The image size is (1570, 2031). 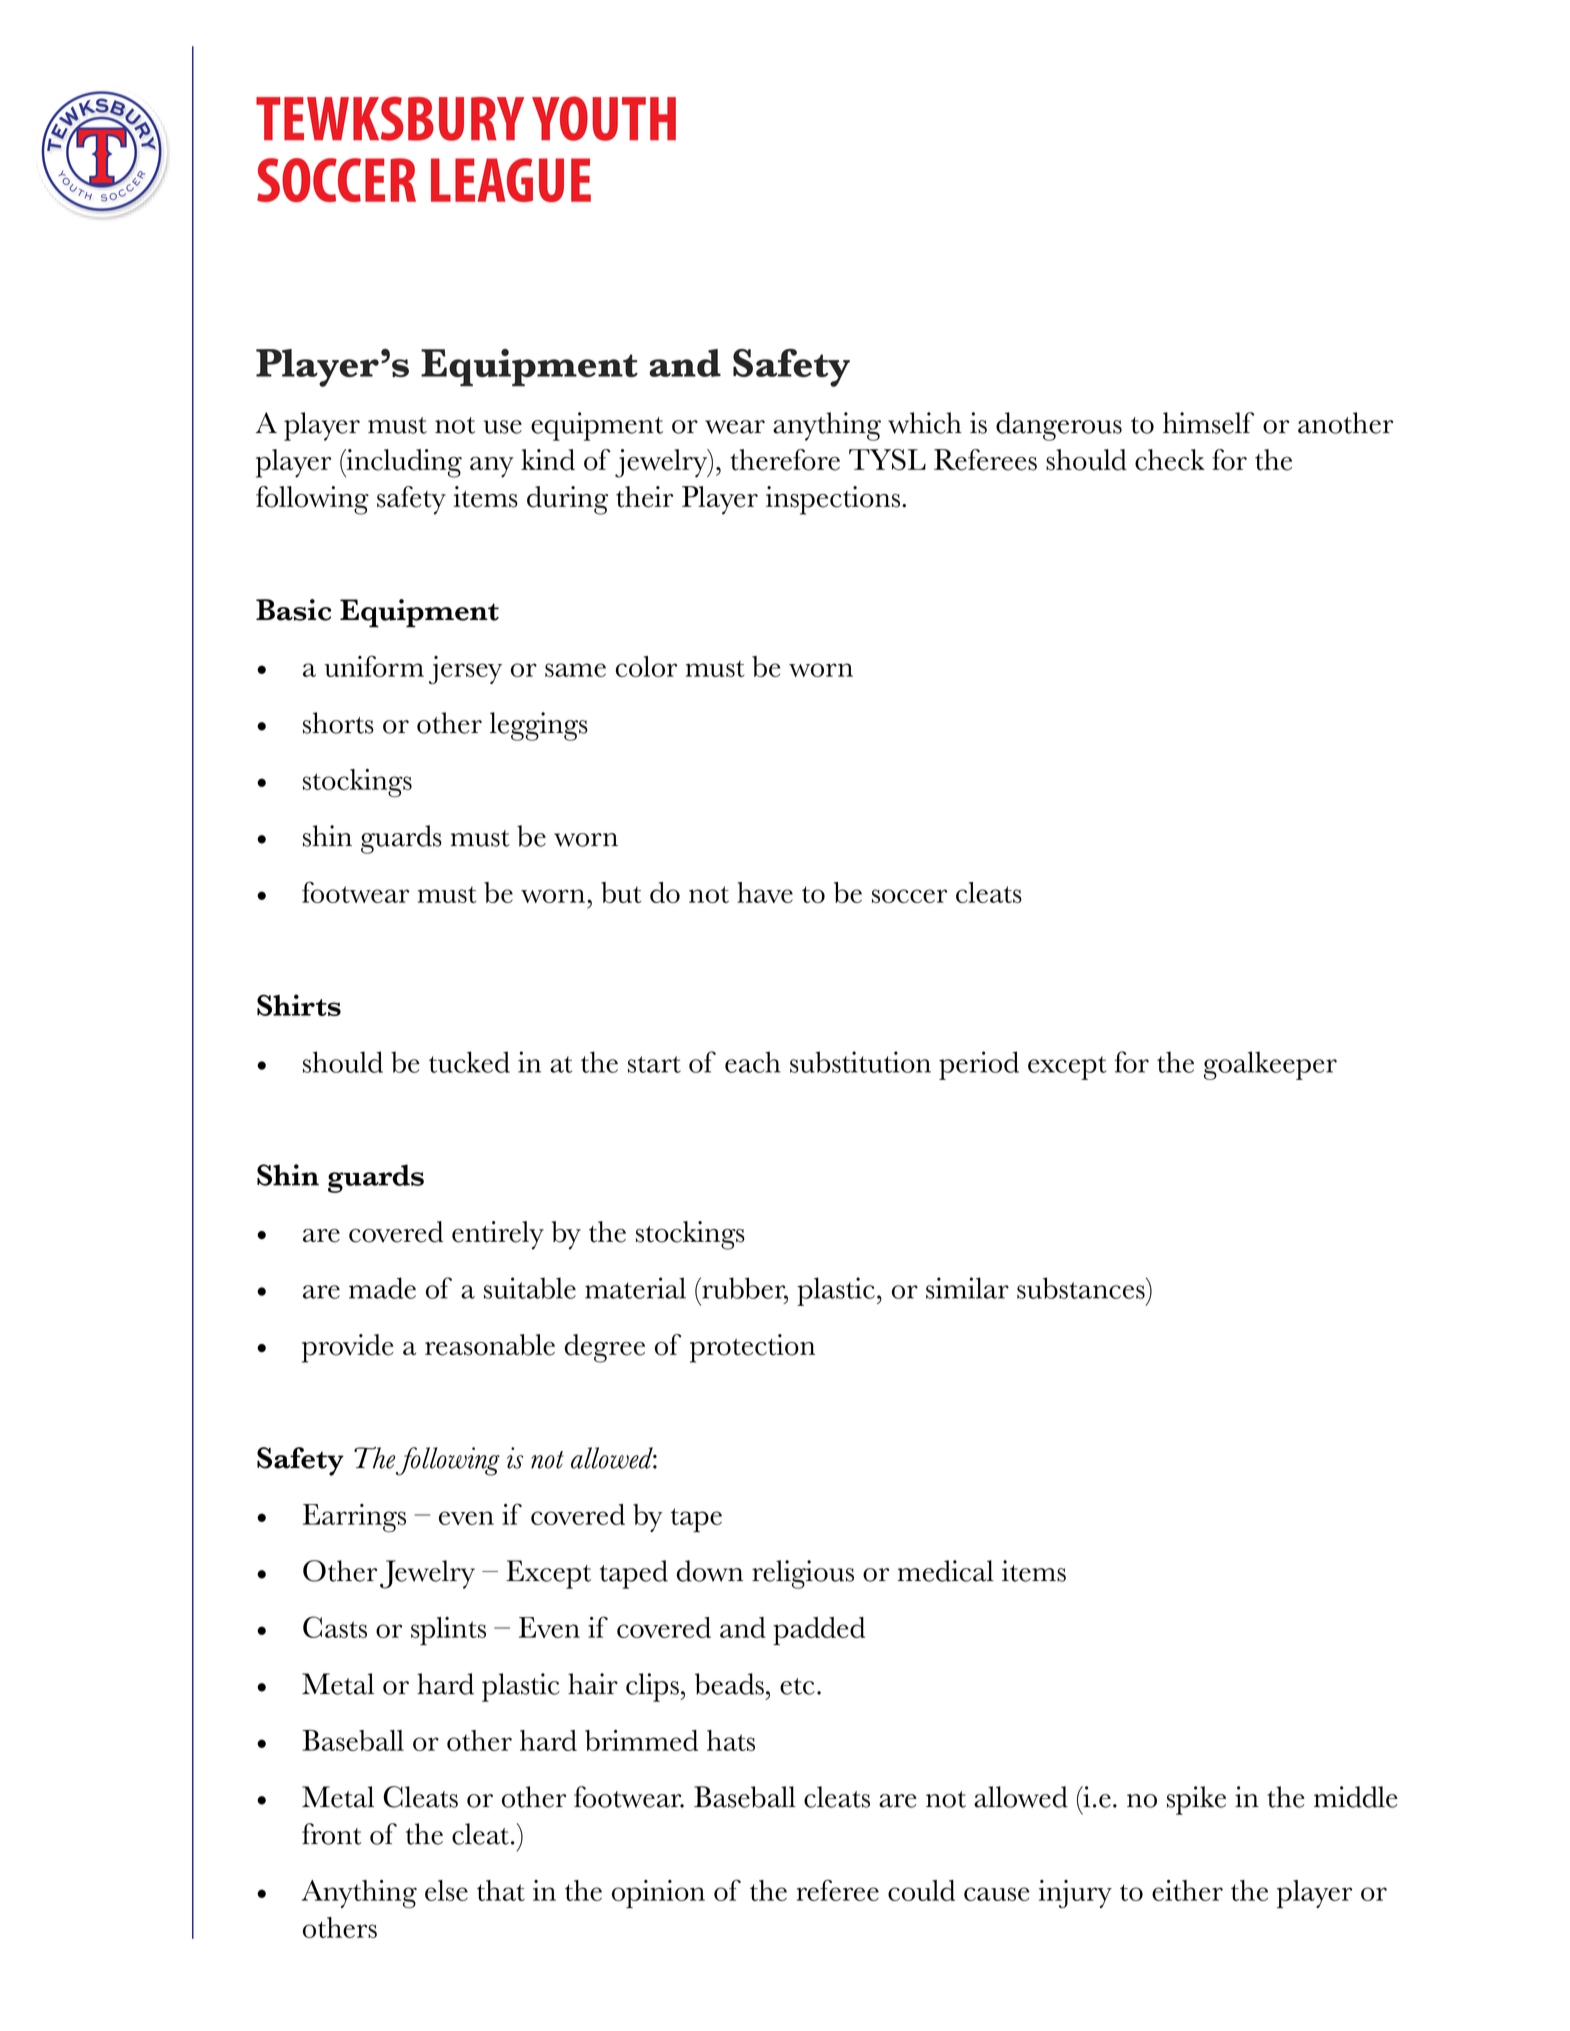 What do you see at coordinates (1270, 1065) in the document?
I see `goalkeeper` at bounding box center [1270, 1065].
